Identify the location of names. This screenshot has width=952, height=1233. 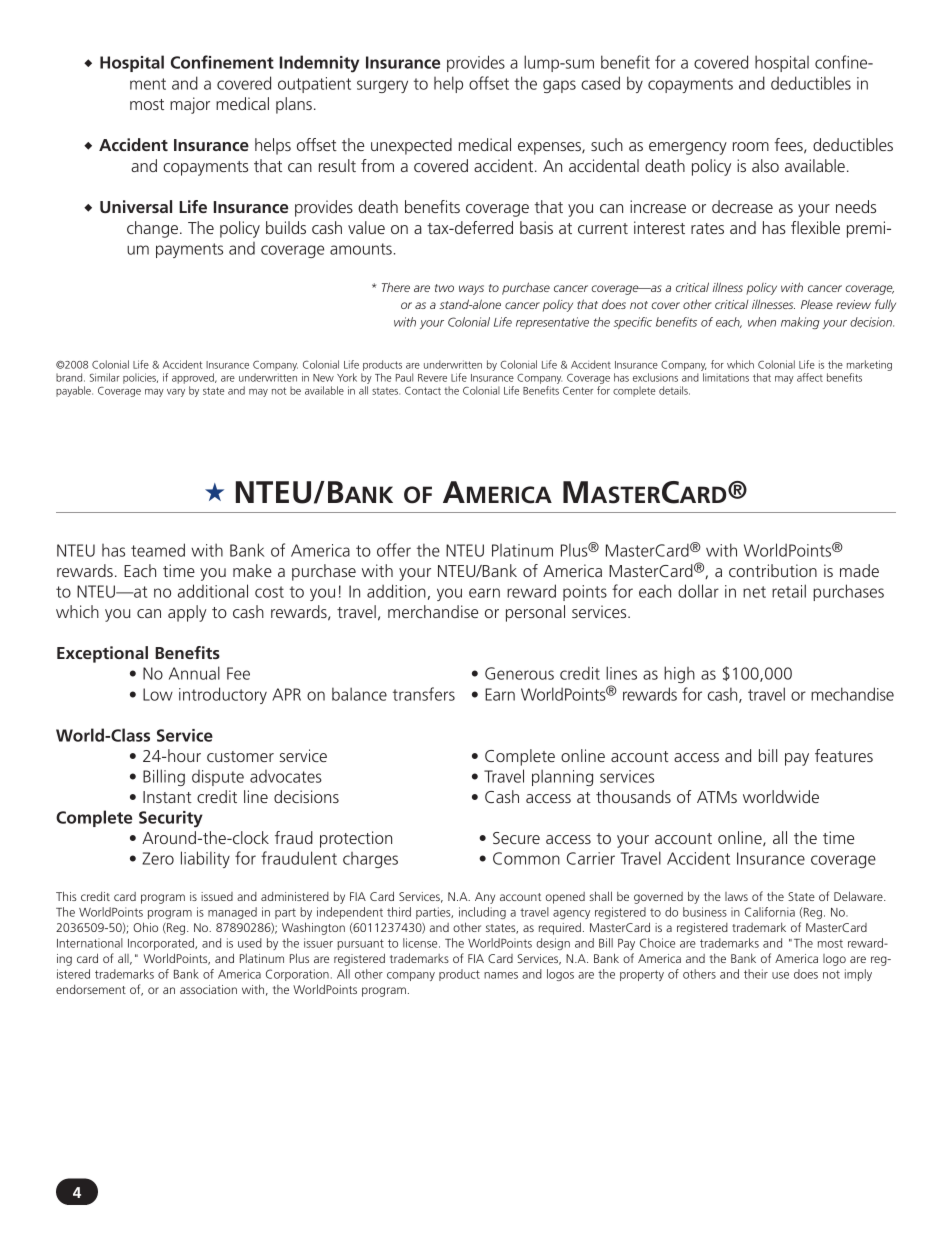
(501, 975).
